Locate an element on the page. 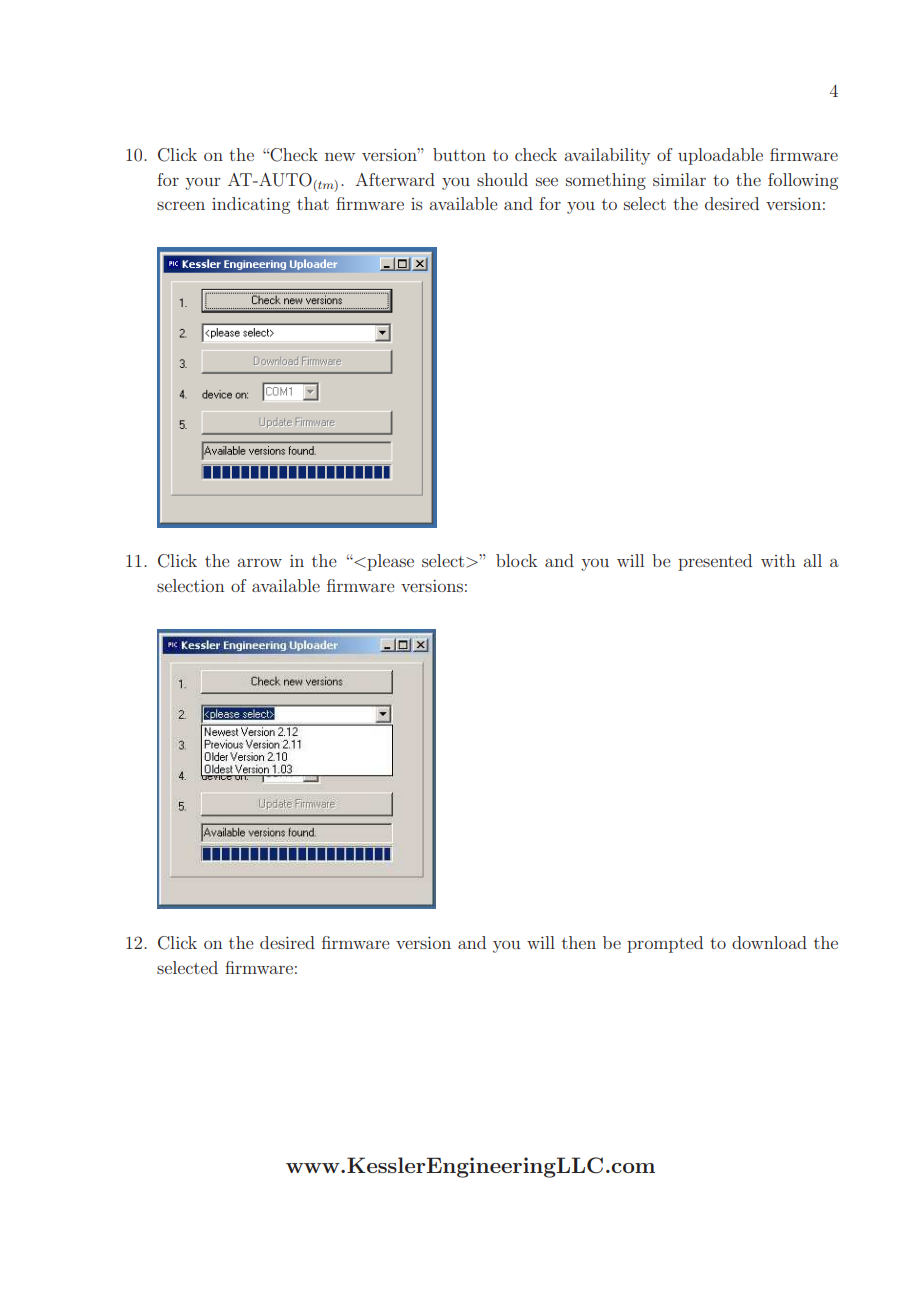 Image resolution: width=924 pixels, height=1308 pixels. presented is located at coordinates (715, 562).
